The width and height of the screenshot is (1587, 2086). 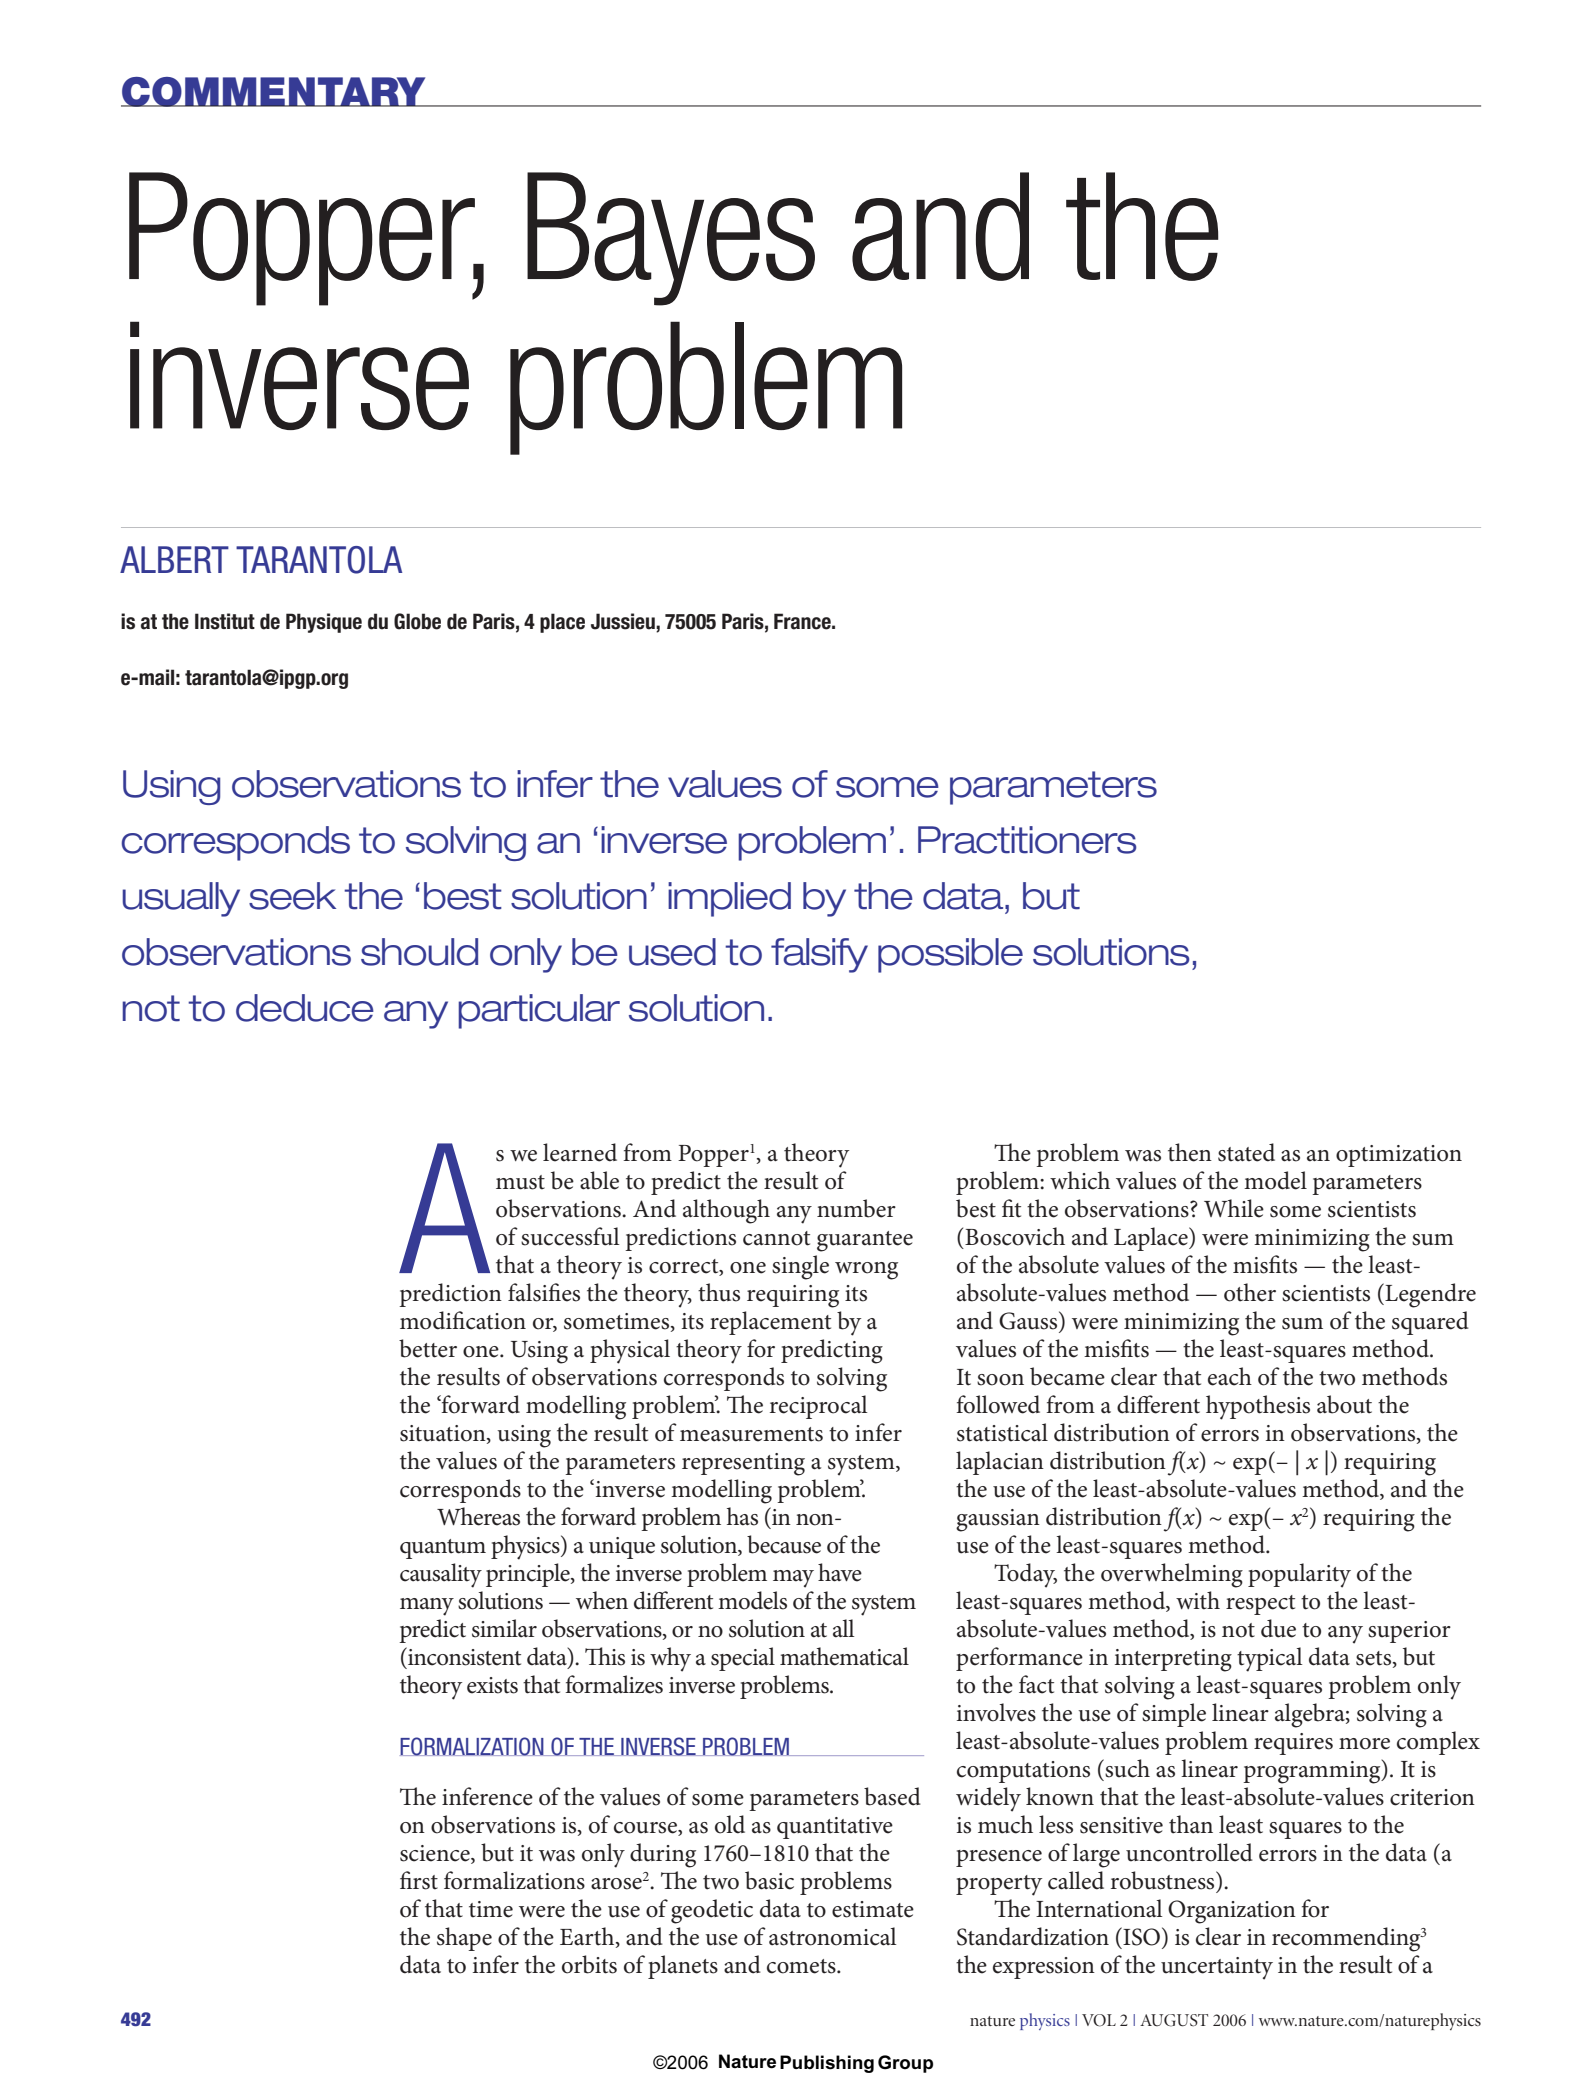 What do you see at coordinates (305, 1008) in the screenshot?
I see `deduce` at bounding box center [305, 1008].
